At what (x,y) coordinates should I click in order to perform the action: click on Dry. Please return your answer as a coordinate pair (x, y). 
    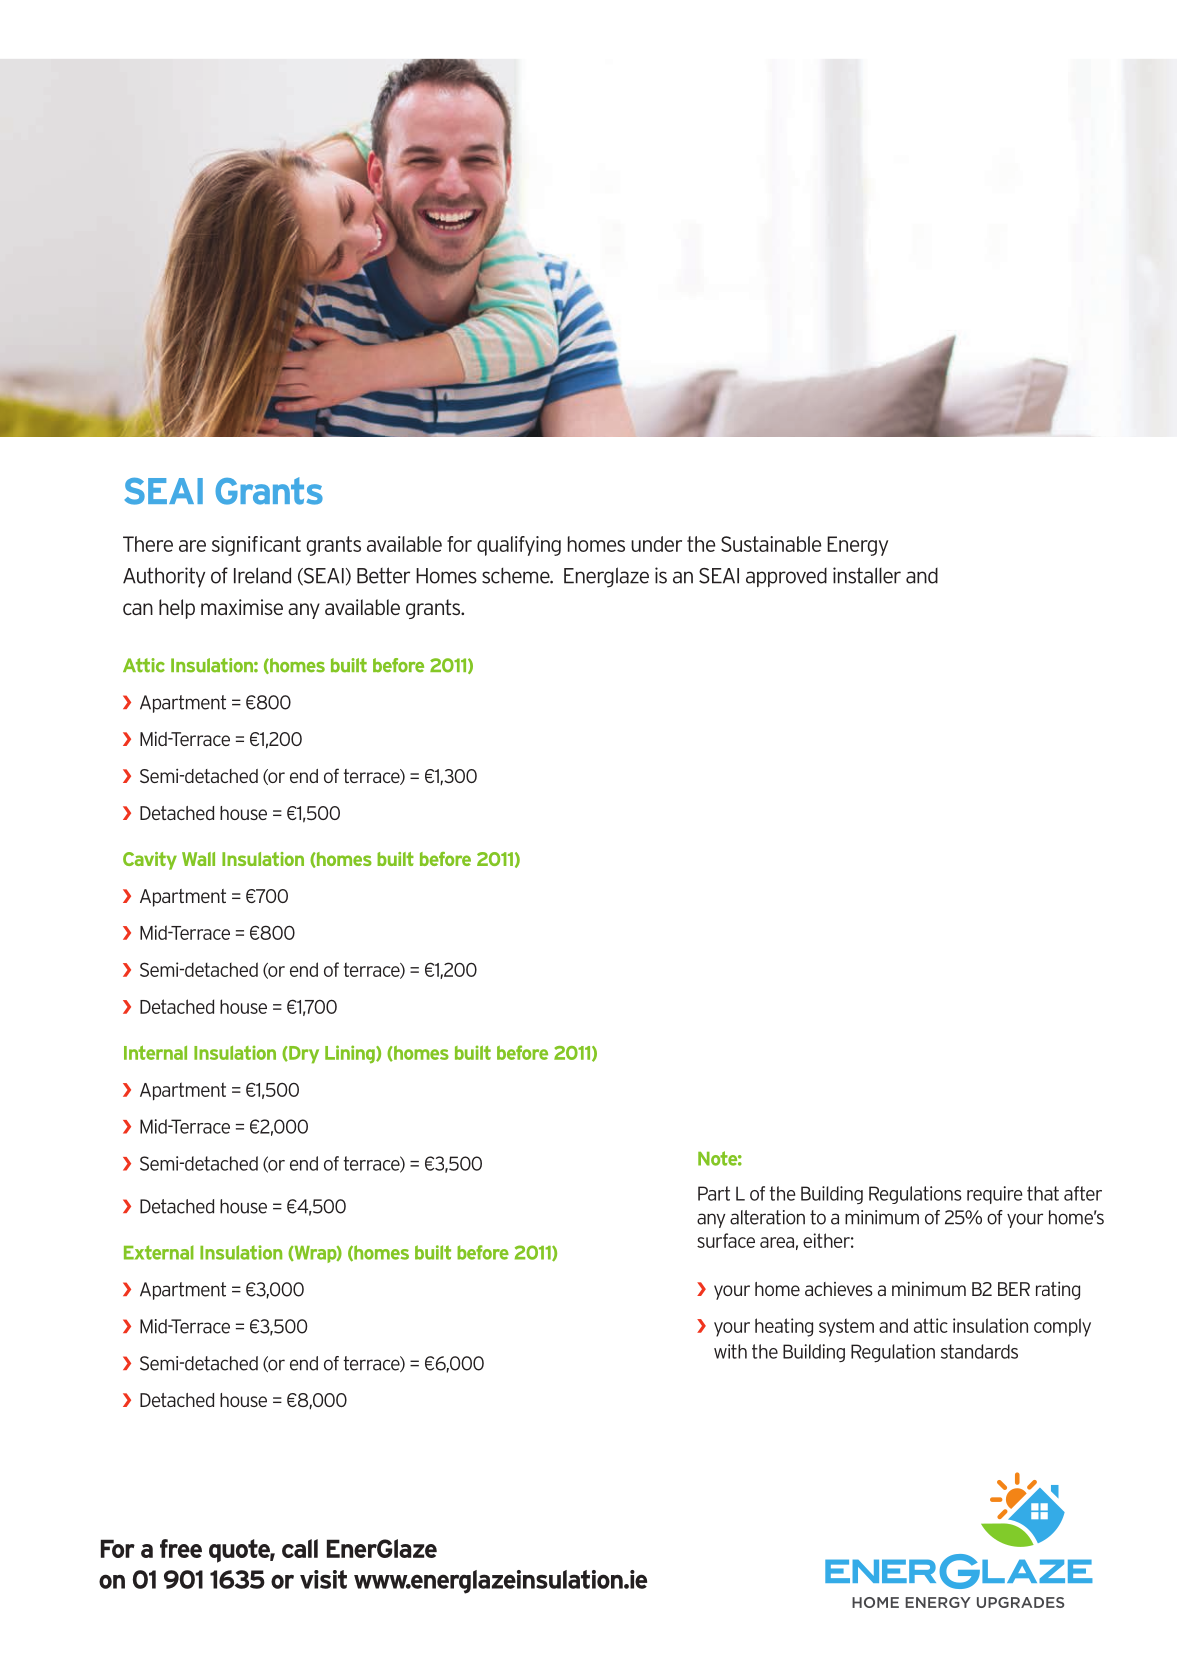
    Looking at the image, I should click on (303, 1055).
